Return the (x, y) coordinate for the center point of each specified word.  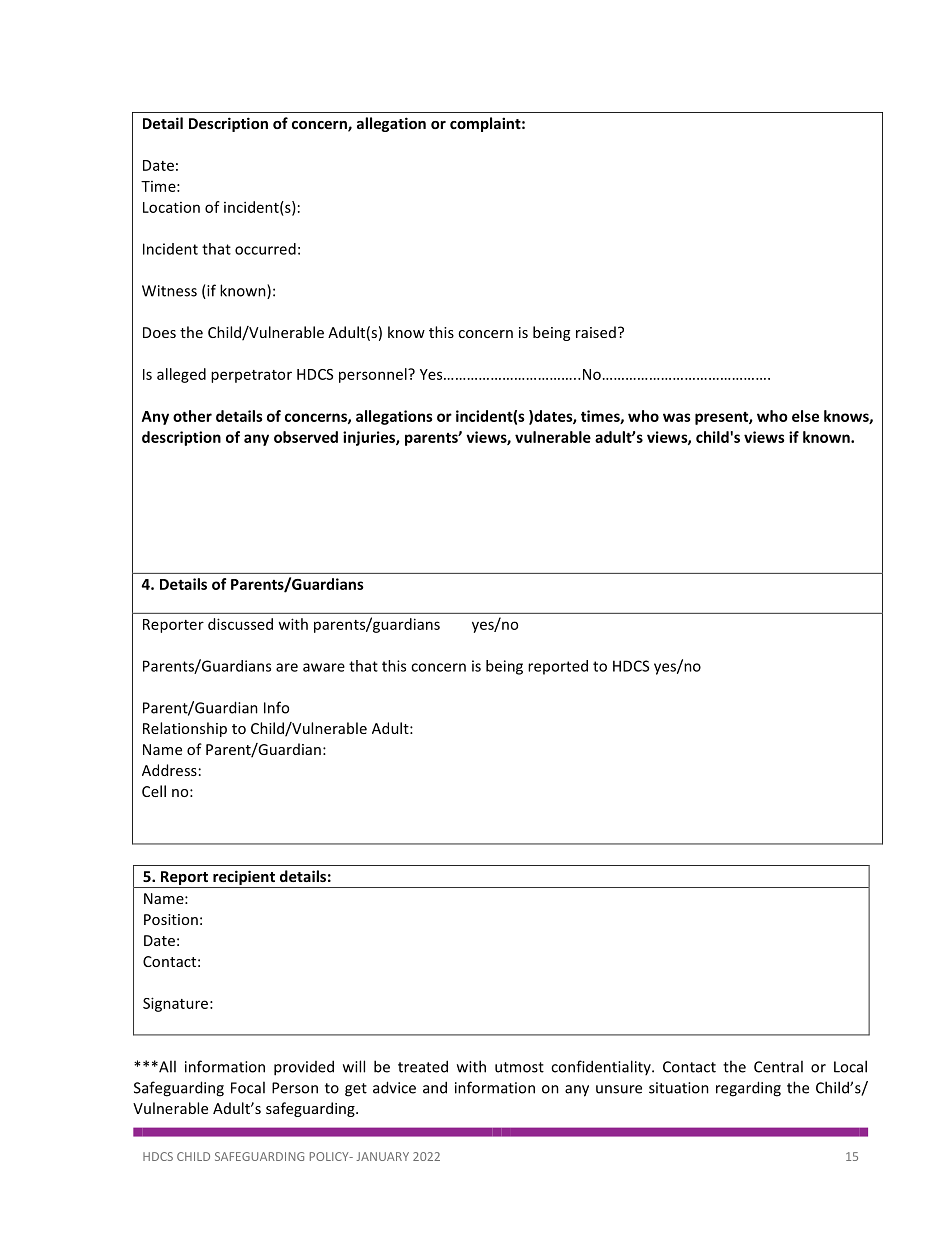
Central (778, 1066)
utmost (519, 1067)
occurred (265, 249)
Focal (248, 1087)
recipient (244, 879)
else (805, 416)
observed (306, 437)
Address (169, 770)
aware (324, 667)
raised (596, 332)
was (677, 417)
